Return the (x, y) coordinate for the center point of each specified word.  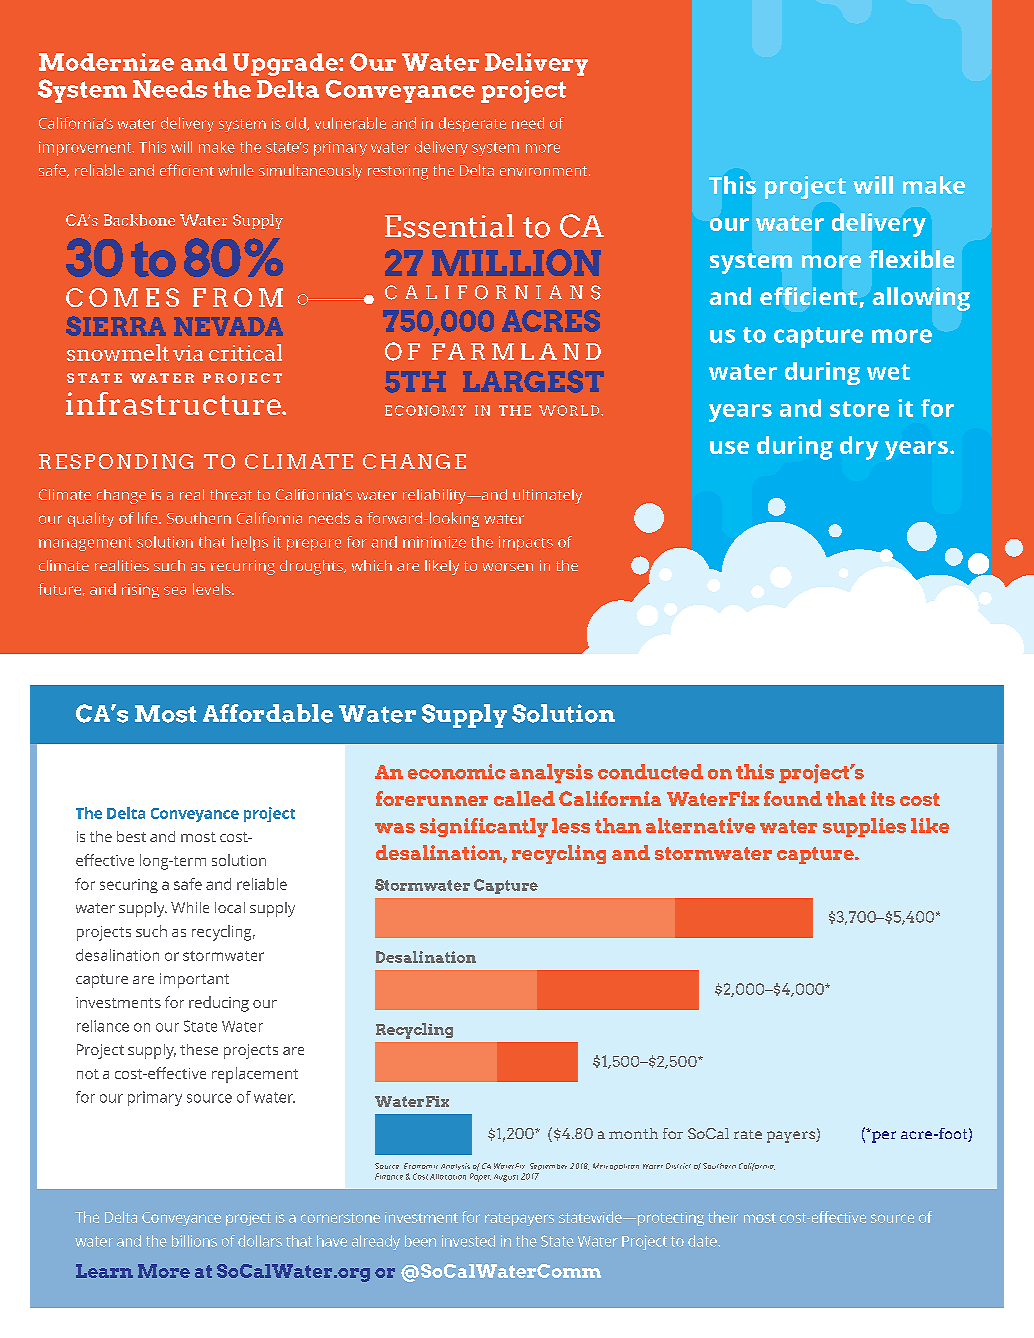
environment (545, 170)
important (194, 980)
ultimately (547, 496)
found (793, 798)
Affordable (268, 713)
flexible (911, 259)
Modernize (106, 62)
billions (194, 1241)
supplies (864, 827)
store (859, 409)
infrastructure (174, 403)
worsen (507, 567)
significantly (484, 827)
